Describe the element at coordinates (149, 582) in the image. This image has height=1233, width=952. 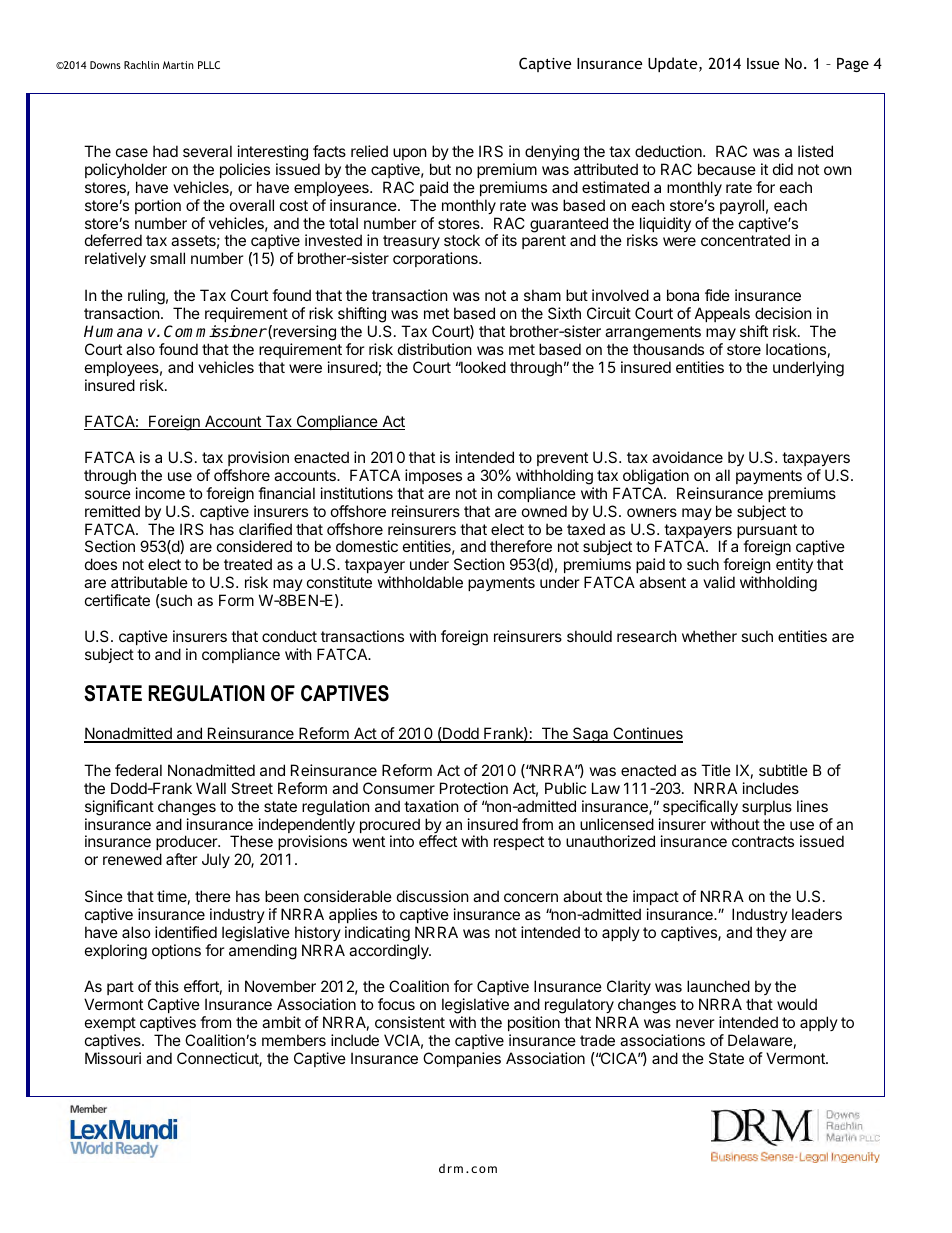
I see `attributable` at that location.
